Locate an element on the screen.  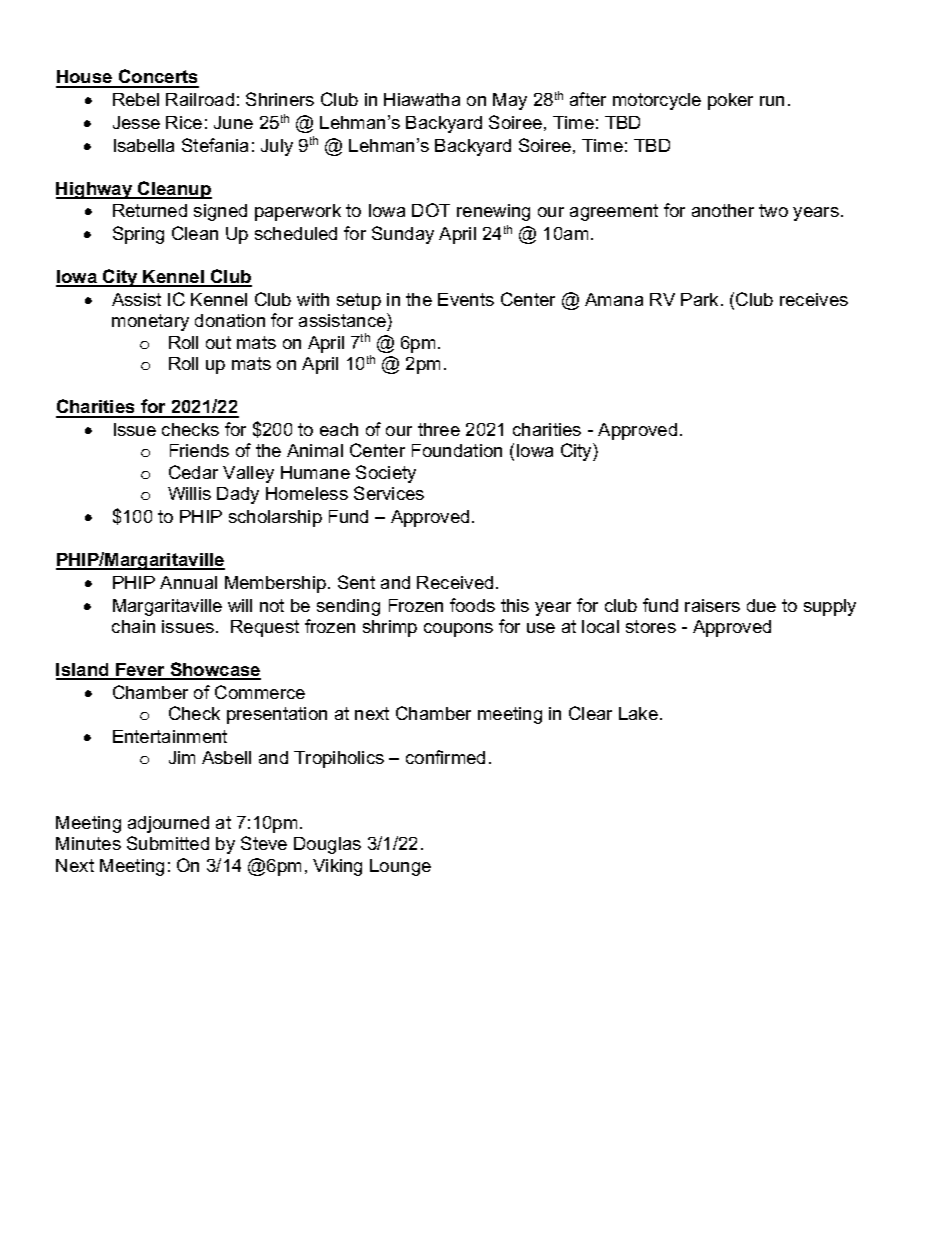
Railroad is located at coordinates (200, 99).
